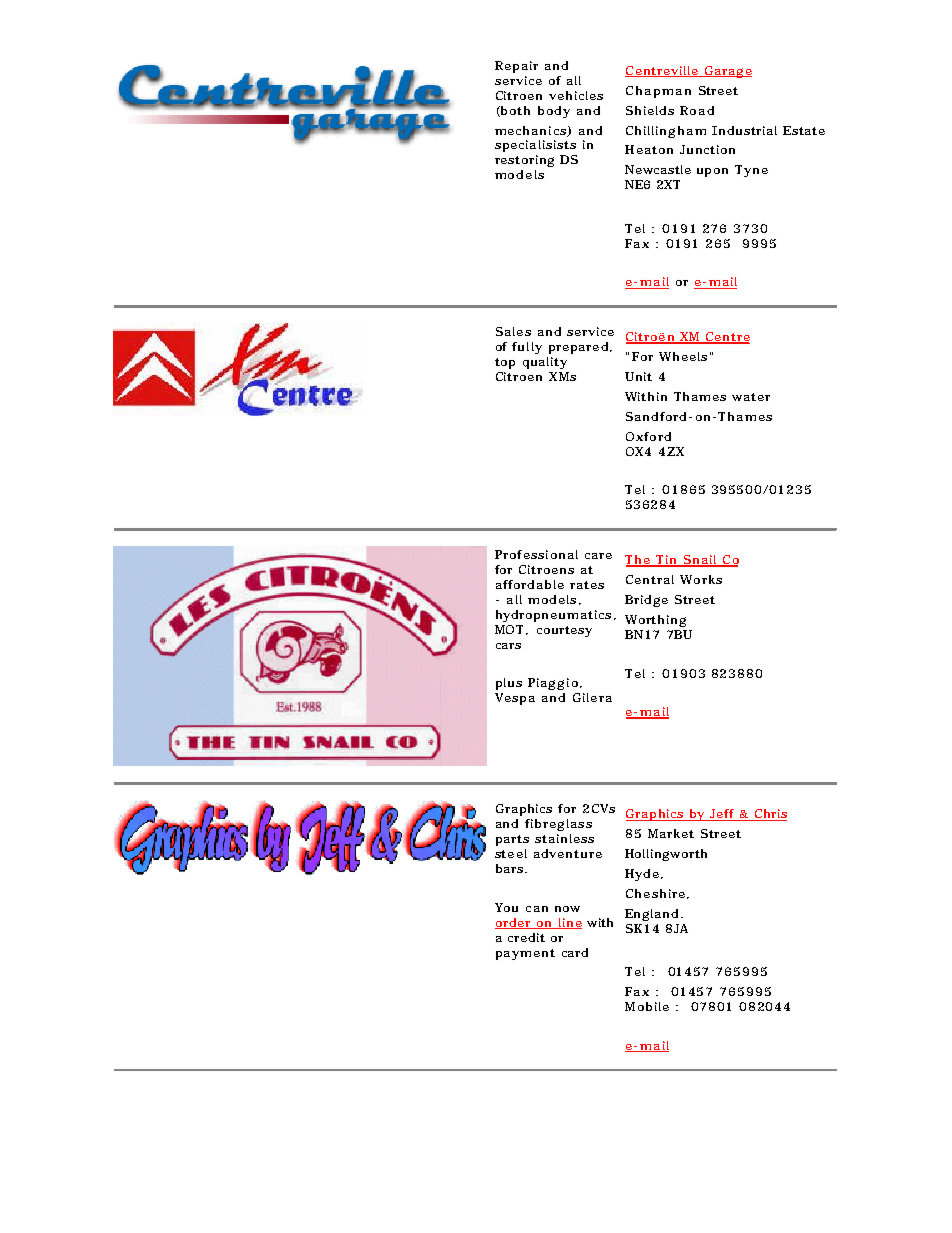 Image resolution: width=952 pixels, height=1233 pixels. Describe the element at coordinates (527, 348) in the document. I see `fully` at that location.
